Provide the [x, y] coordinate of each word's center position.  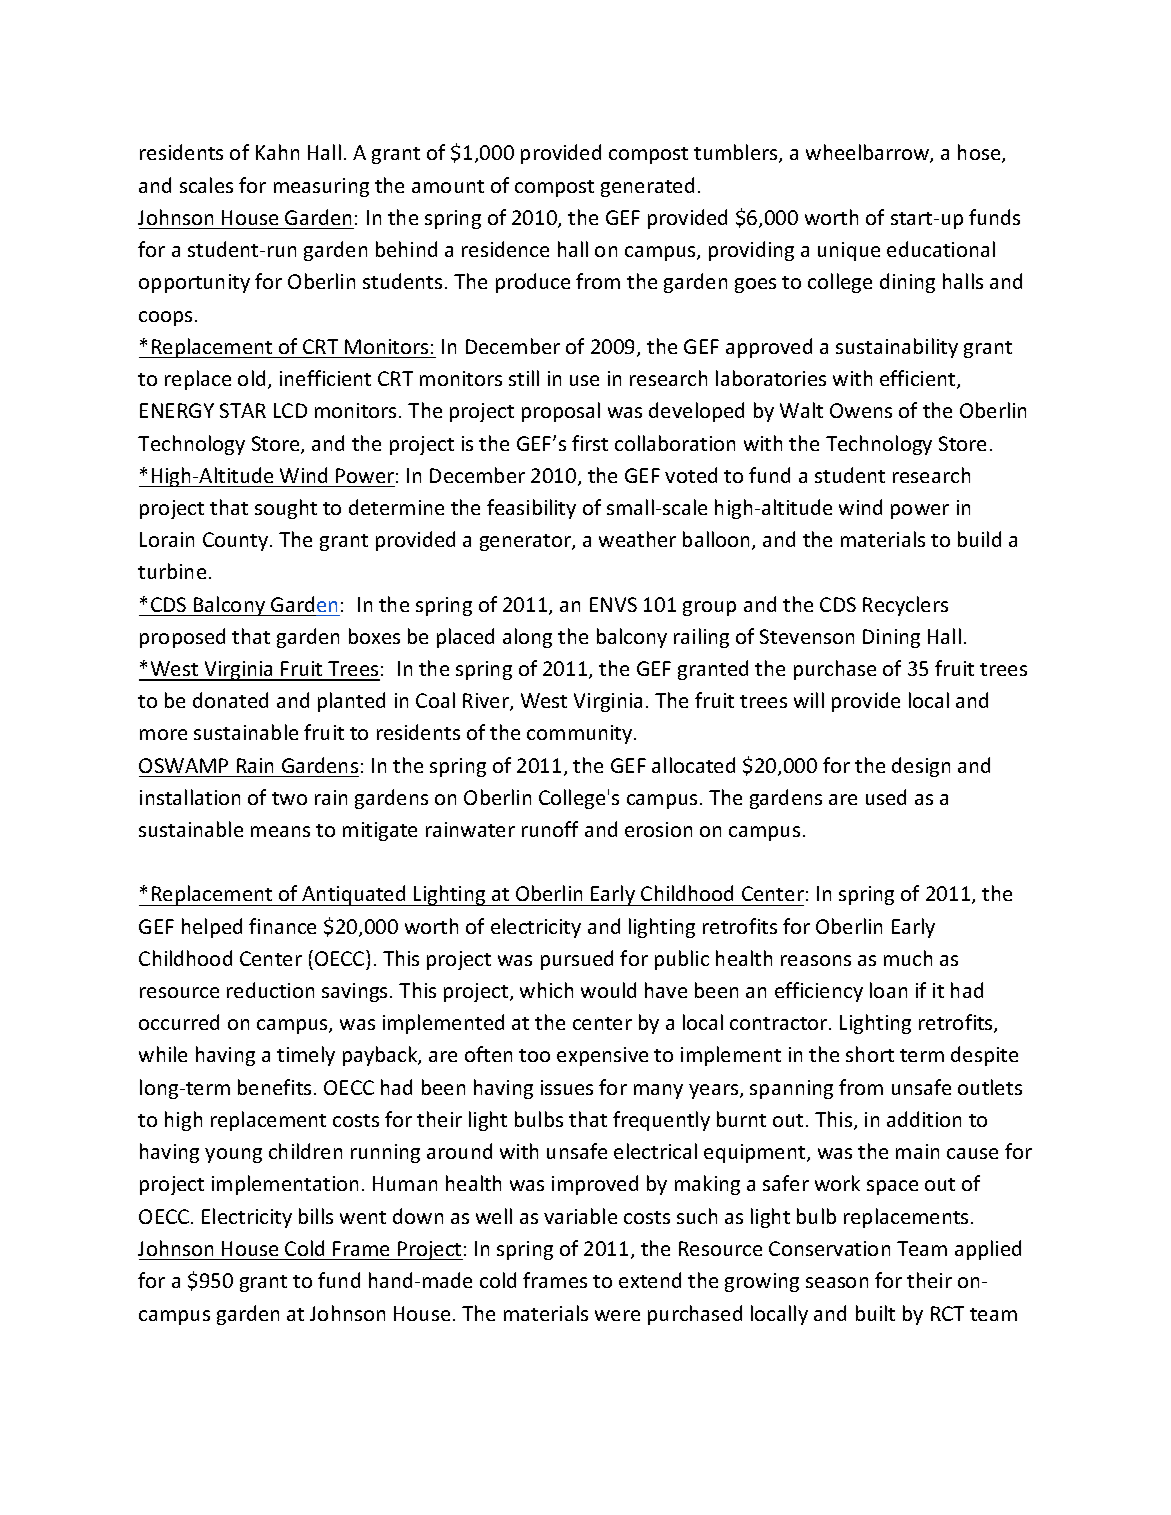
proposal [561, 412]
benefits [274, 1087]
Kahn [277, 152]
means [280, 831]
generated [647, 187]
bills [316, 1216]
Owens [861, 410]
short [870, 1054]
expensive [602, 1056]
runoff [550, 829]
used [886, 797]
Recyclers [905, 606]
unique [849, 251]
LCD [290, 410]
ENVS [613, 604]
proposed [182, 638]
